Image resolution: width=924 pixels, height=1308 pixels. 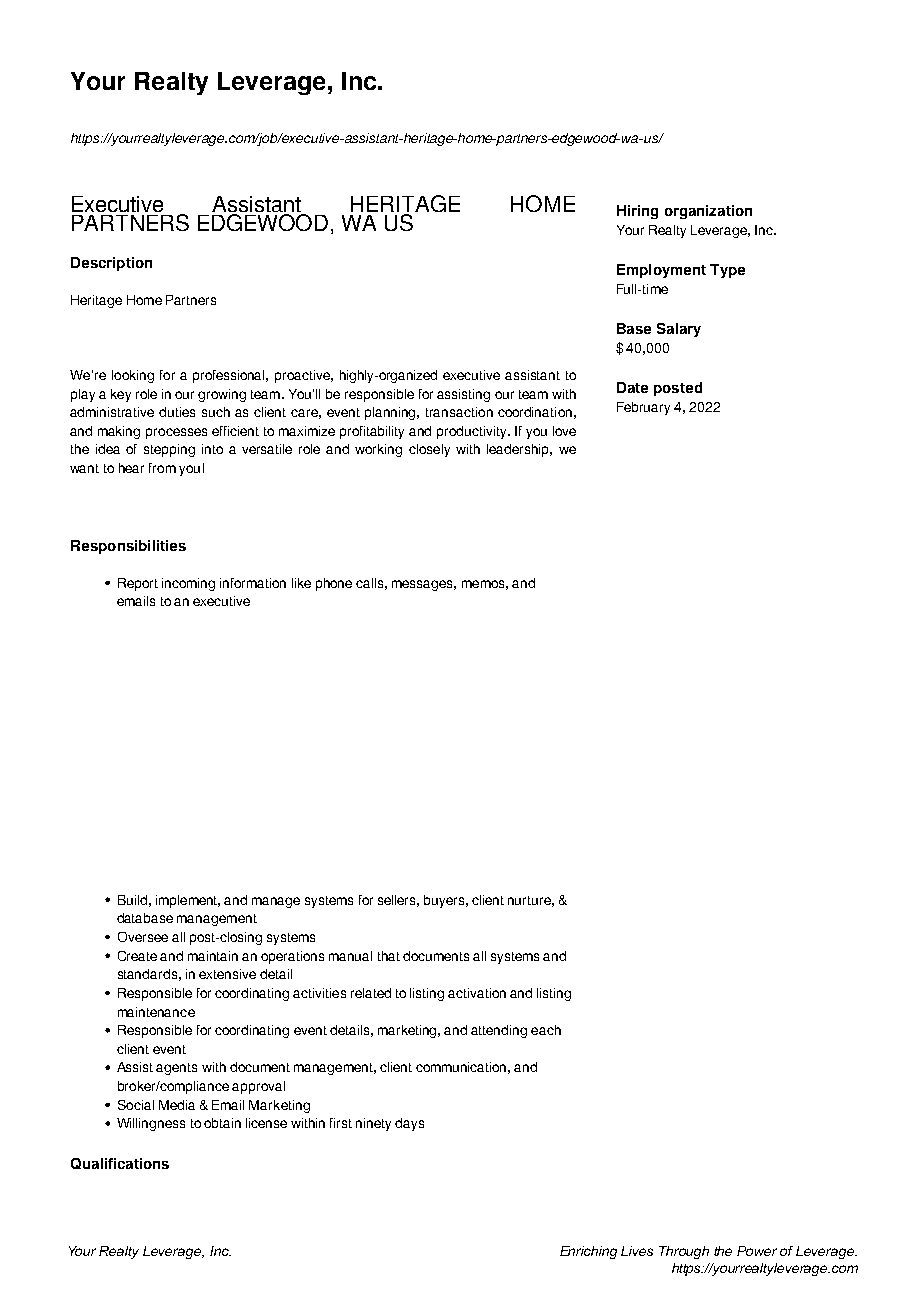 What do you see at coordinates (661, 271) in the page?
I see `Employment` at bounding box center [661, 271].
